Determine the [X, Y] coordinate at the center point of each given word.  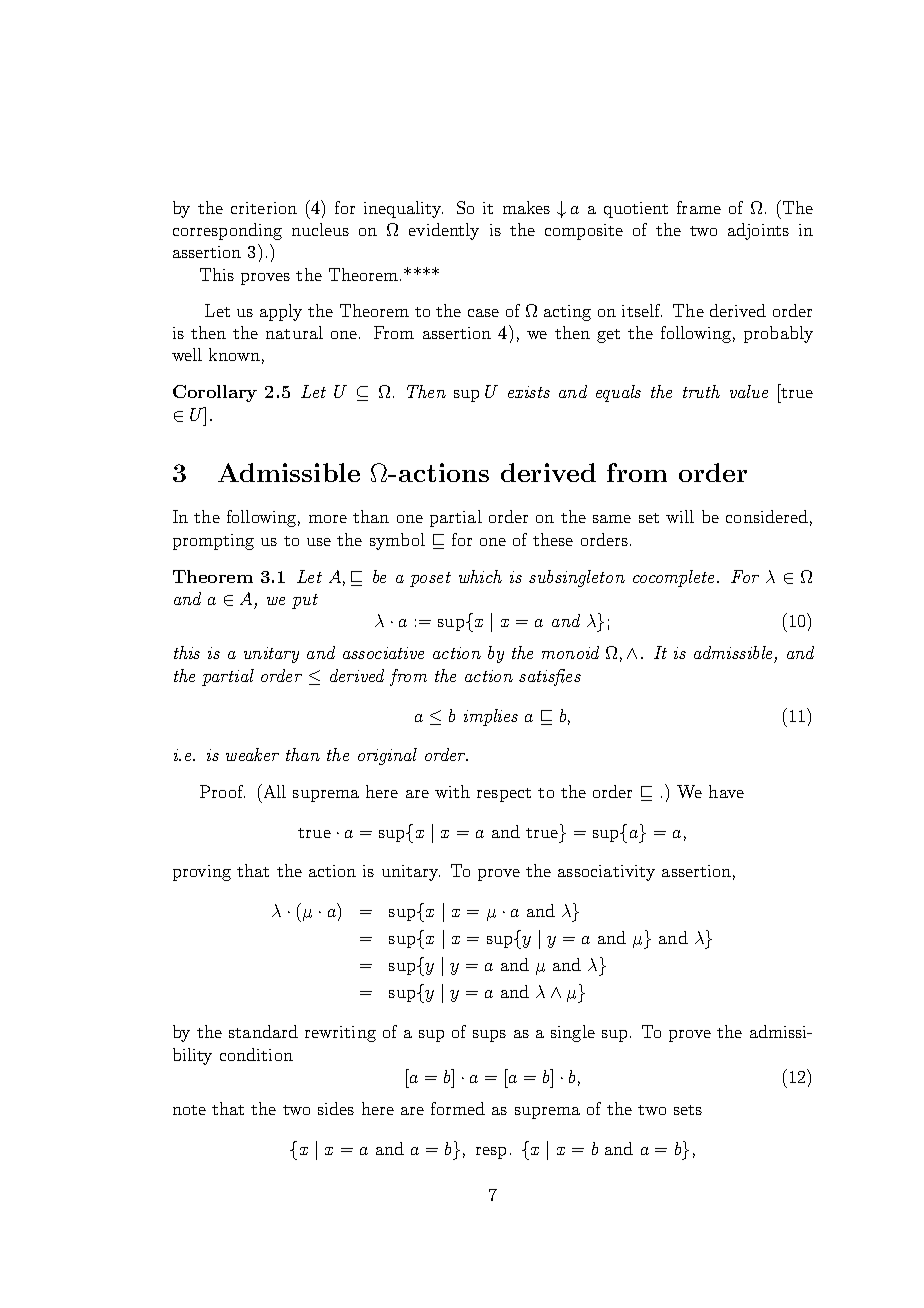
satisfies [550, 677]
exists [529, 392]
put [305, 601]
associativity [606, 873]
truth [701, 391]
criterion [264, 208]
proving [202, 873]
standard [263, 1031]
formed [458, 1108]
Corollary [215, 393]
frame [699, 207]
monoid [570, 652]
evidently [444, 231]
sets [688, 1110]
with [452, 791]
